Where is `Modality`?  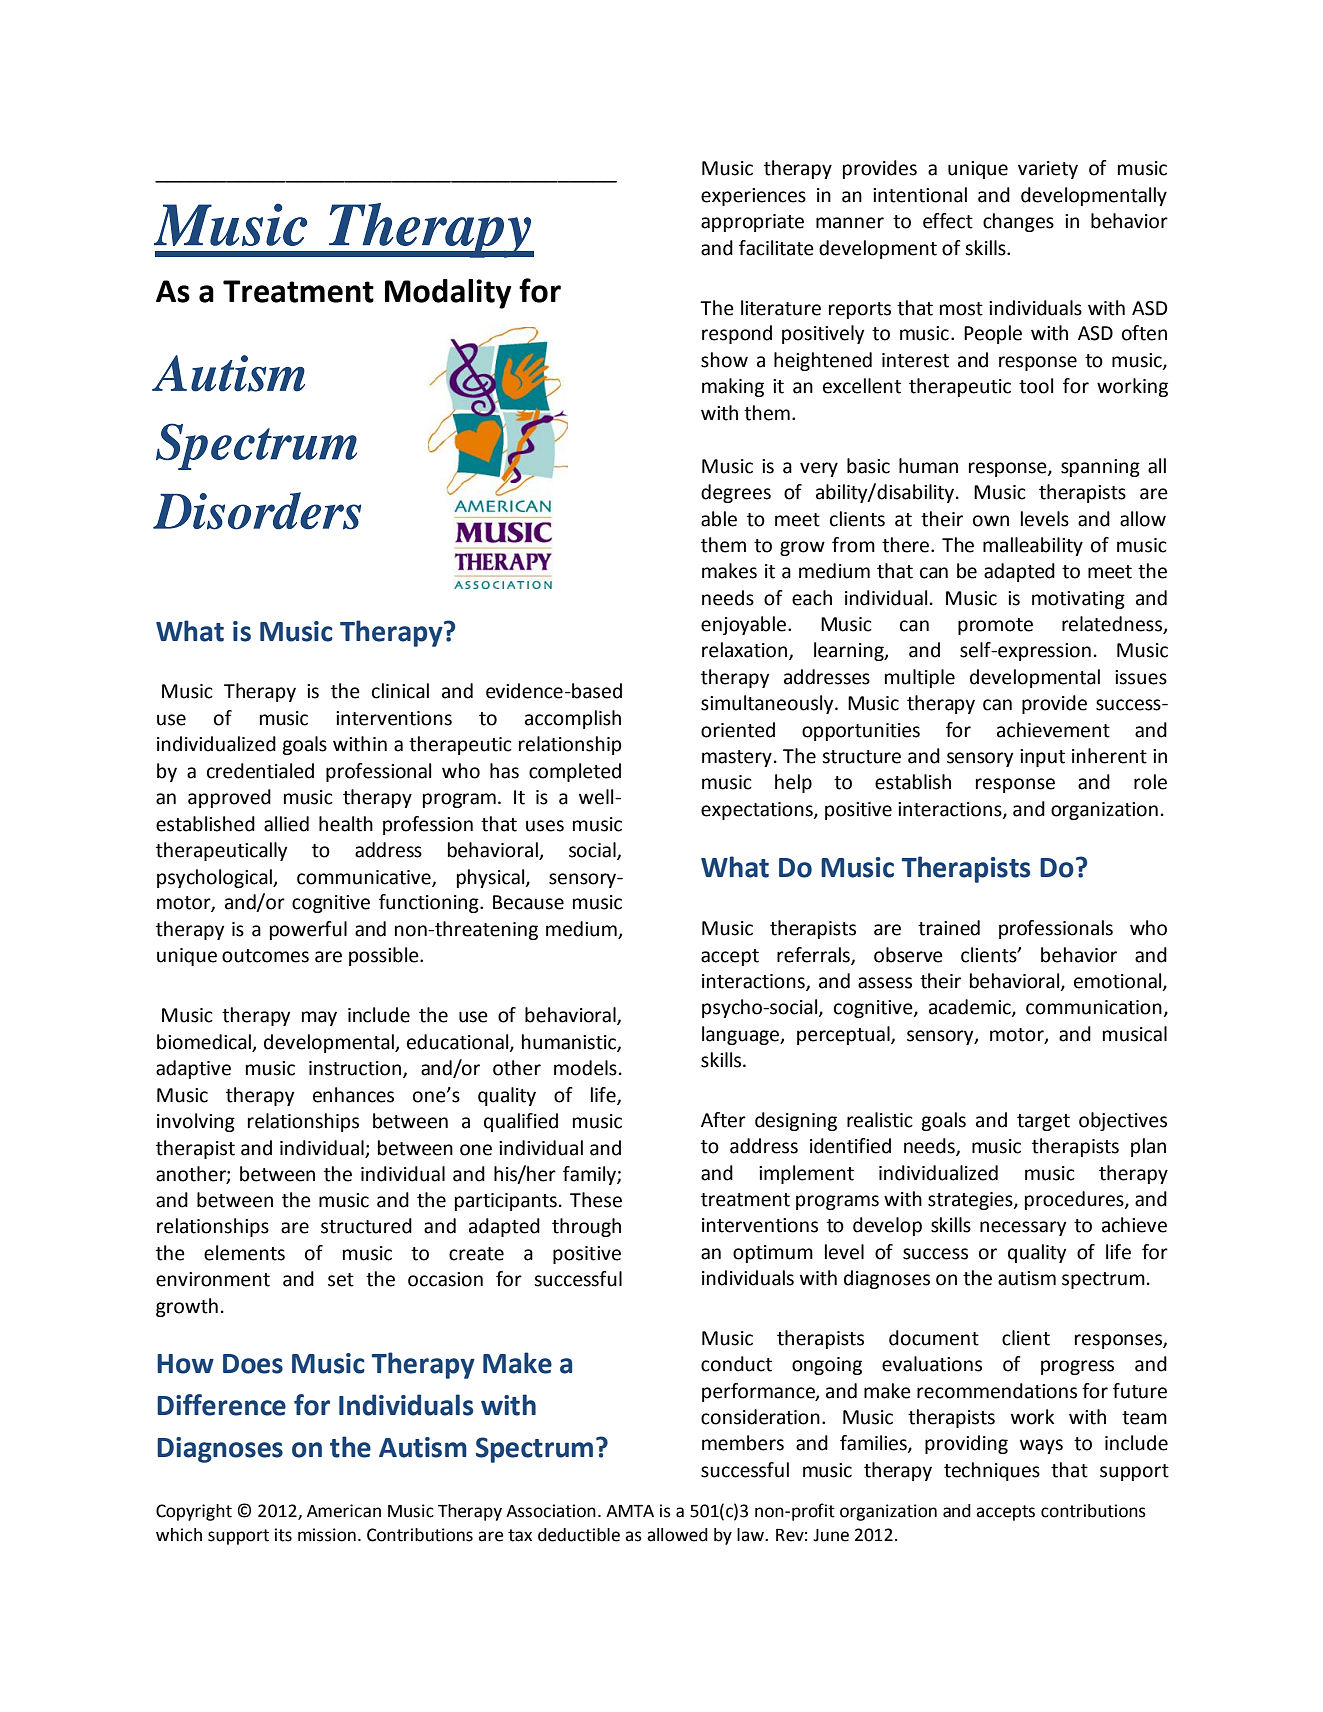
Modality is located at coordinates (448, 294).
